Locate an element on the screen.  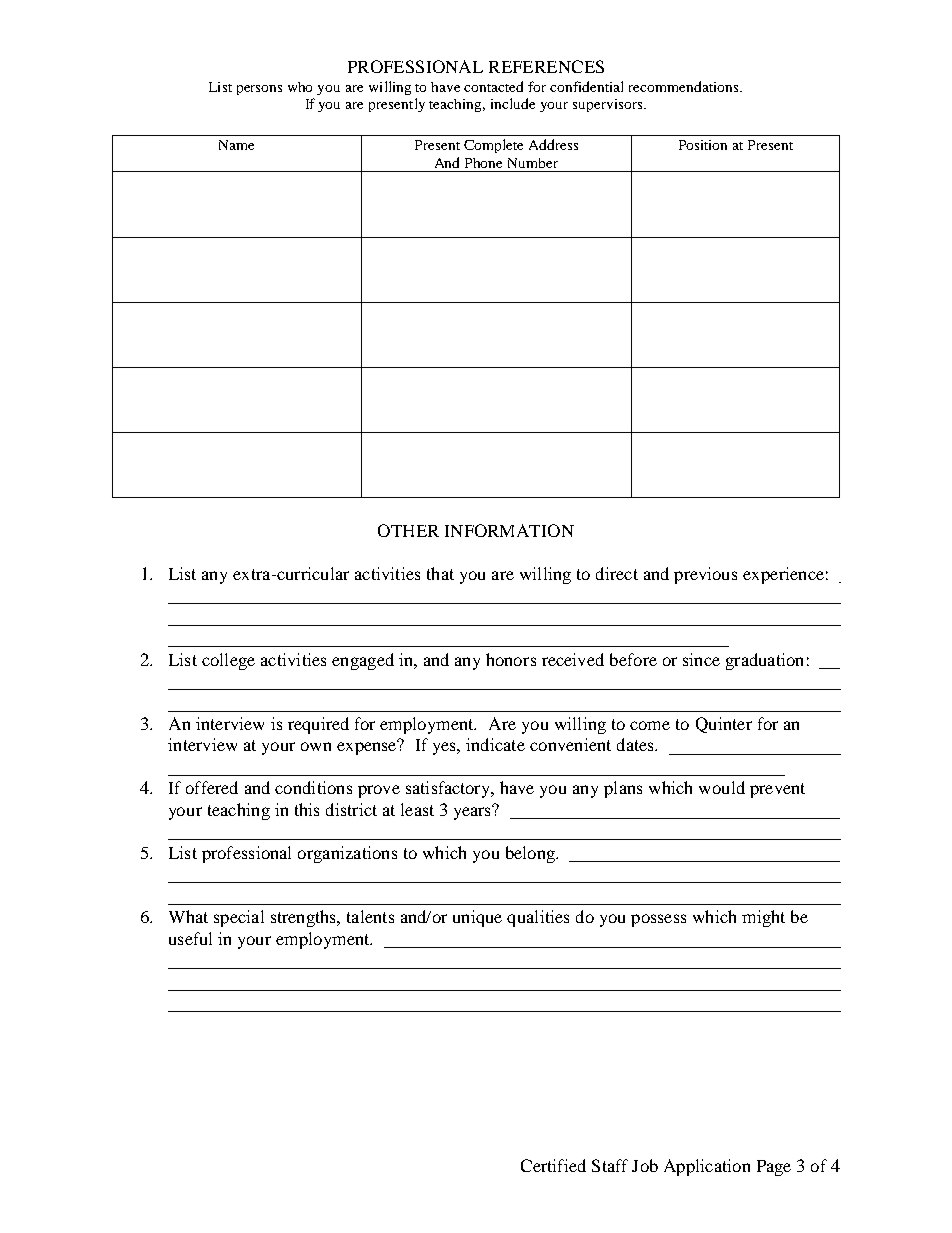
useful is located at coordinates (190, 938).
